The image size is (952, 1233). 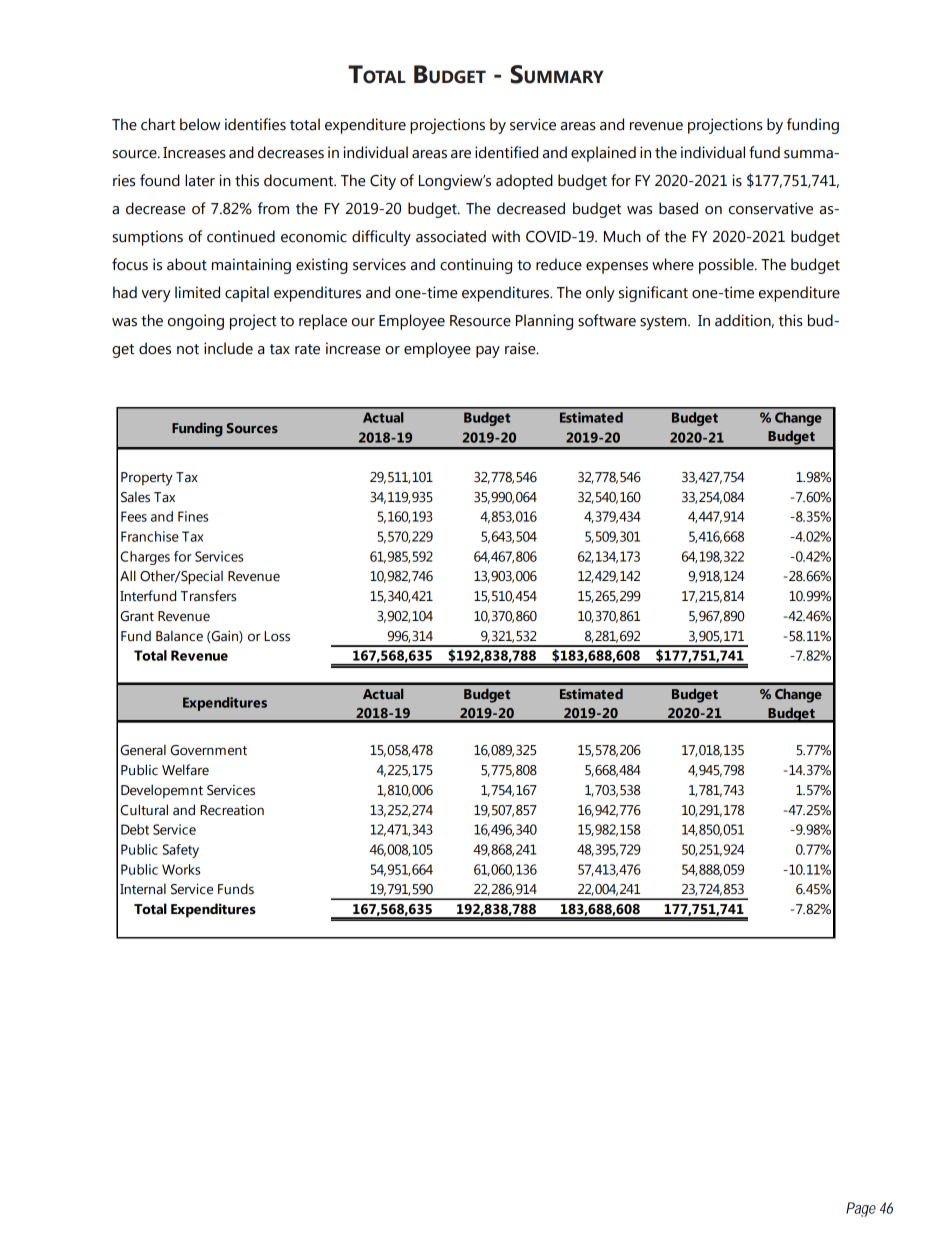 What do you see at coordinates (135, 829) in the screenshot?
I see `Debt` at bounding box center [135, 829].
